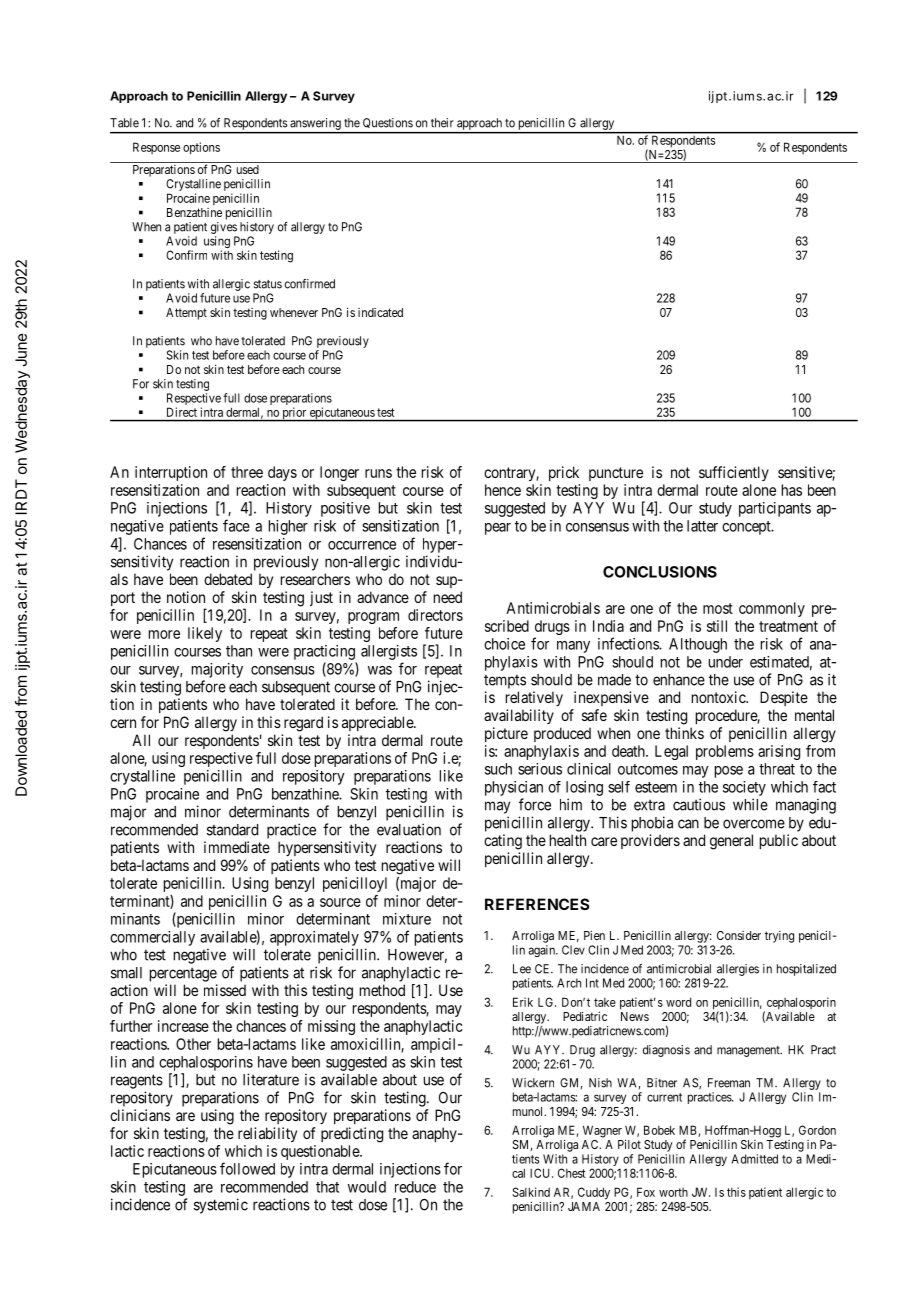 The width and height of the image is (924, 1308). Describe the element at coordinates (514, 788) in the image. I see `physician` at that location.
